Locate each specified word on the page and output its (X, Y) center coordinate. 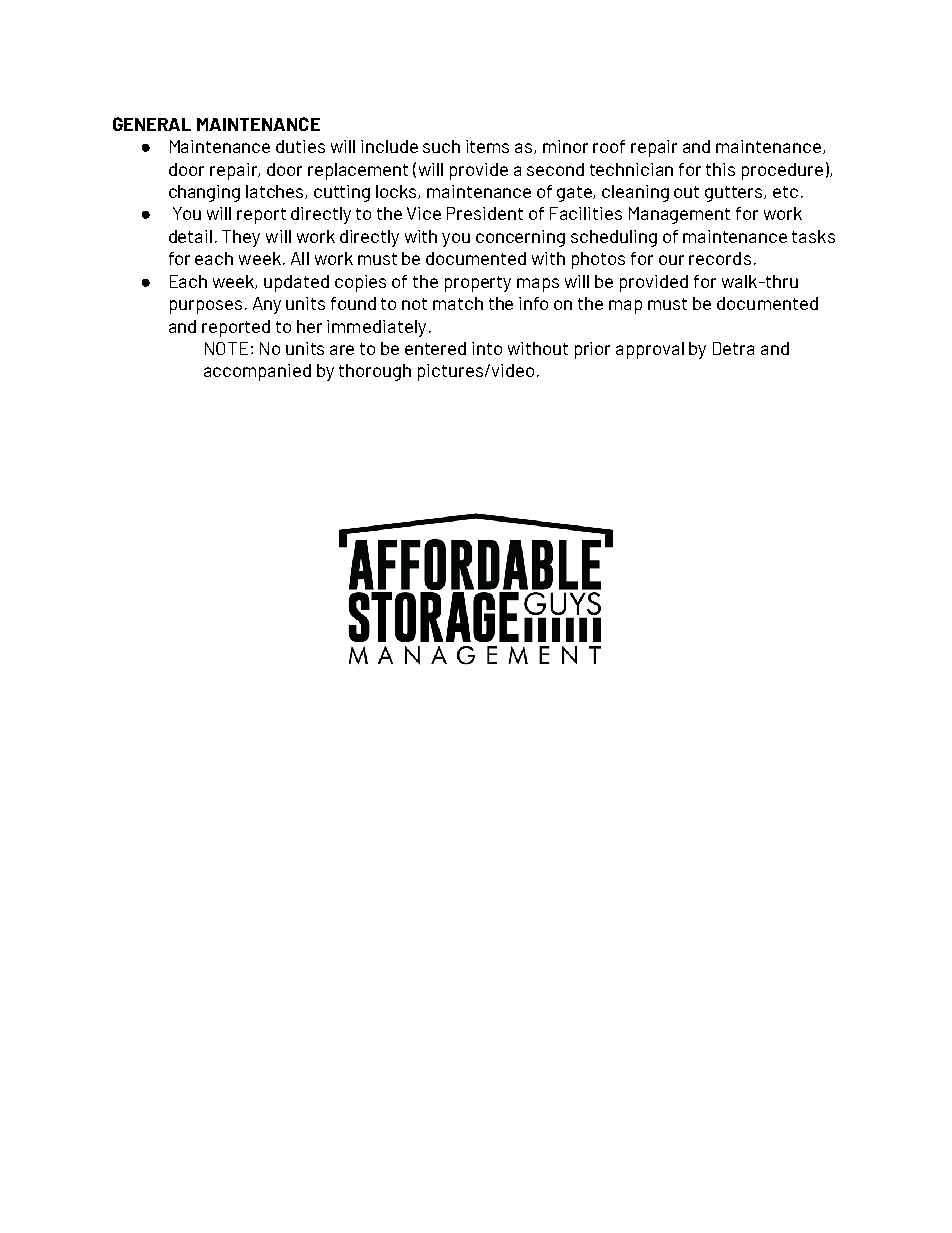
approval (650, 350)
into (487, 348)
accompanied (257, 372)
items (487, 146)
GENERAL (152, 124)
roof (609, 146)
